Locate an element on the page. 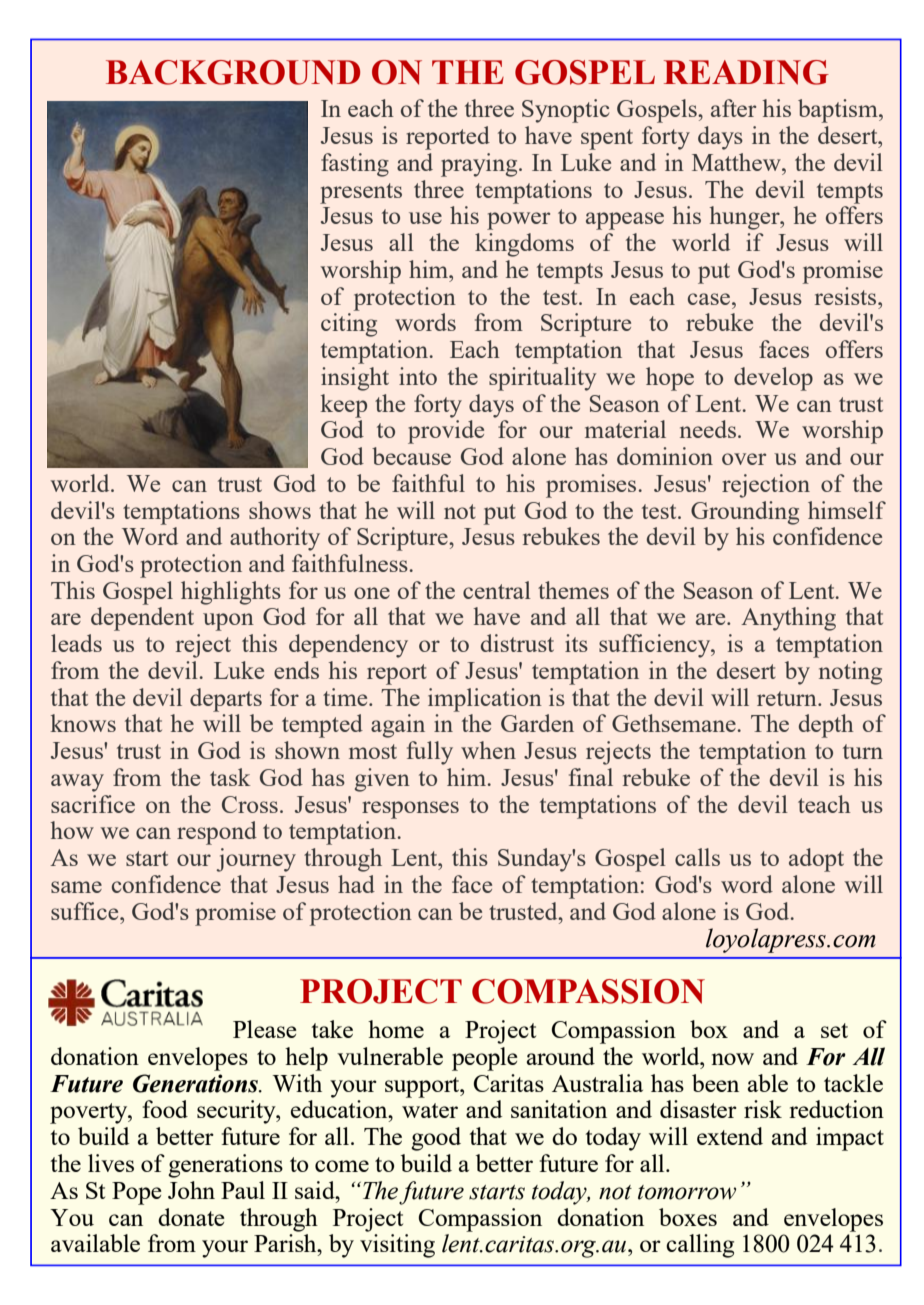  Anything is located at coordinates (788, 619).
